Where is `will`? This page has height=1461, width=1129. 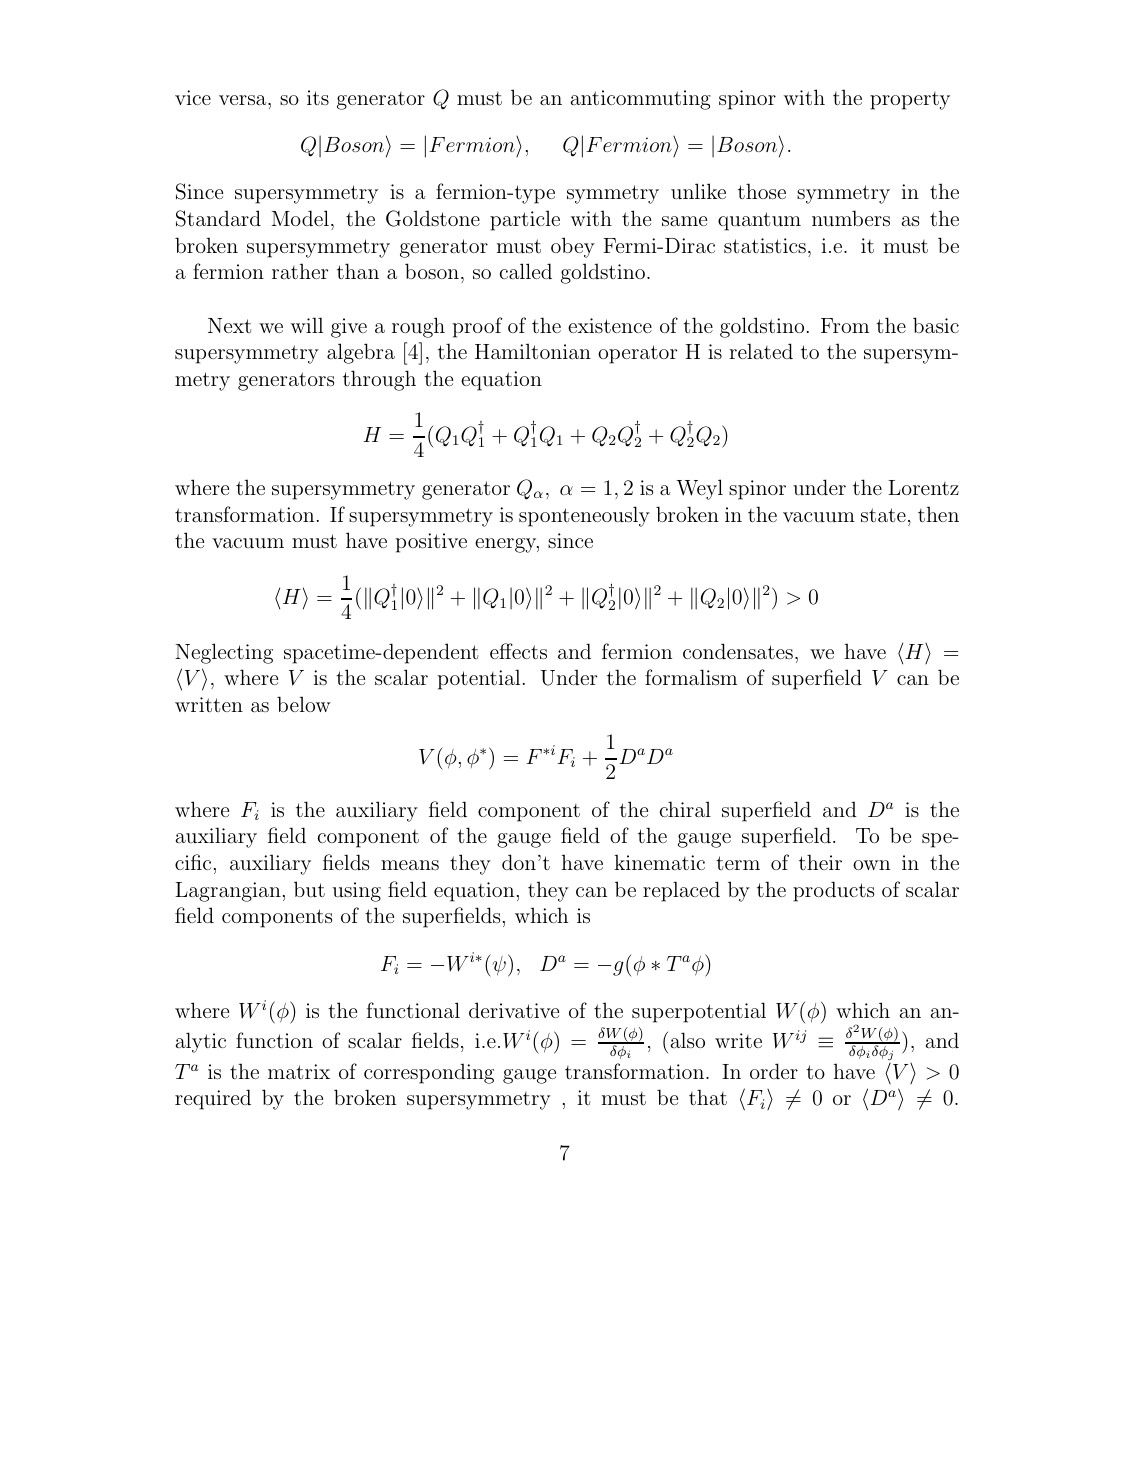
will is located at coordinates (307, 325).
